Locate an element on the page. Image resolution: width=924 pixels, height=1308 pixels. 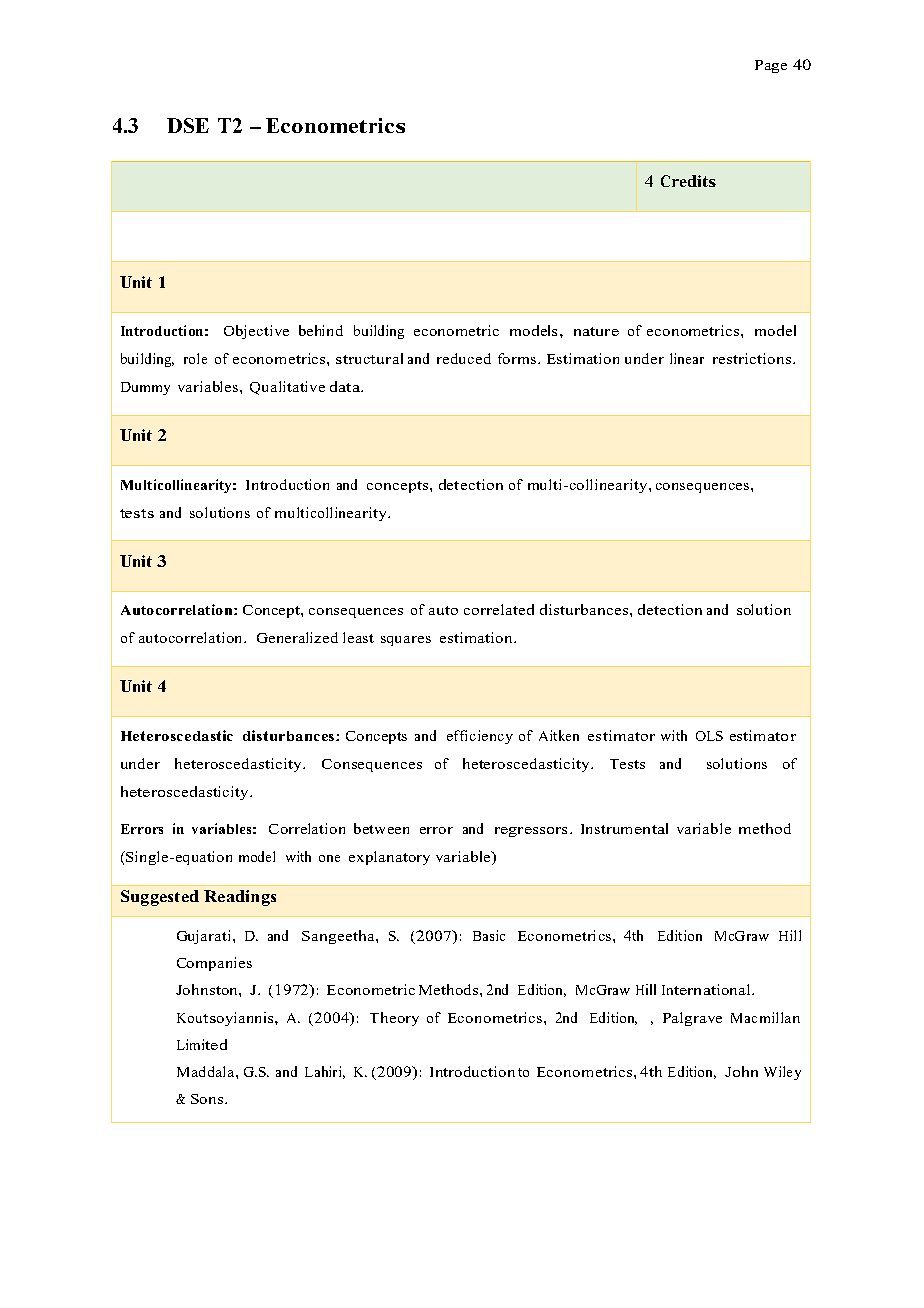
Page is located at coordinates (771, 66).
